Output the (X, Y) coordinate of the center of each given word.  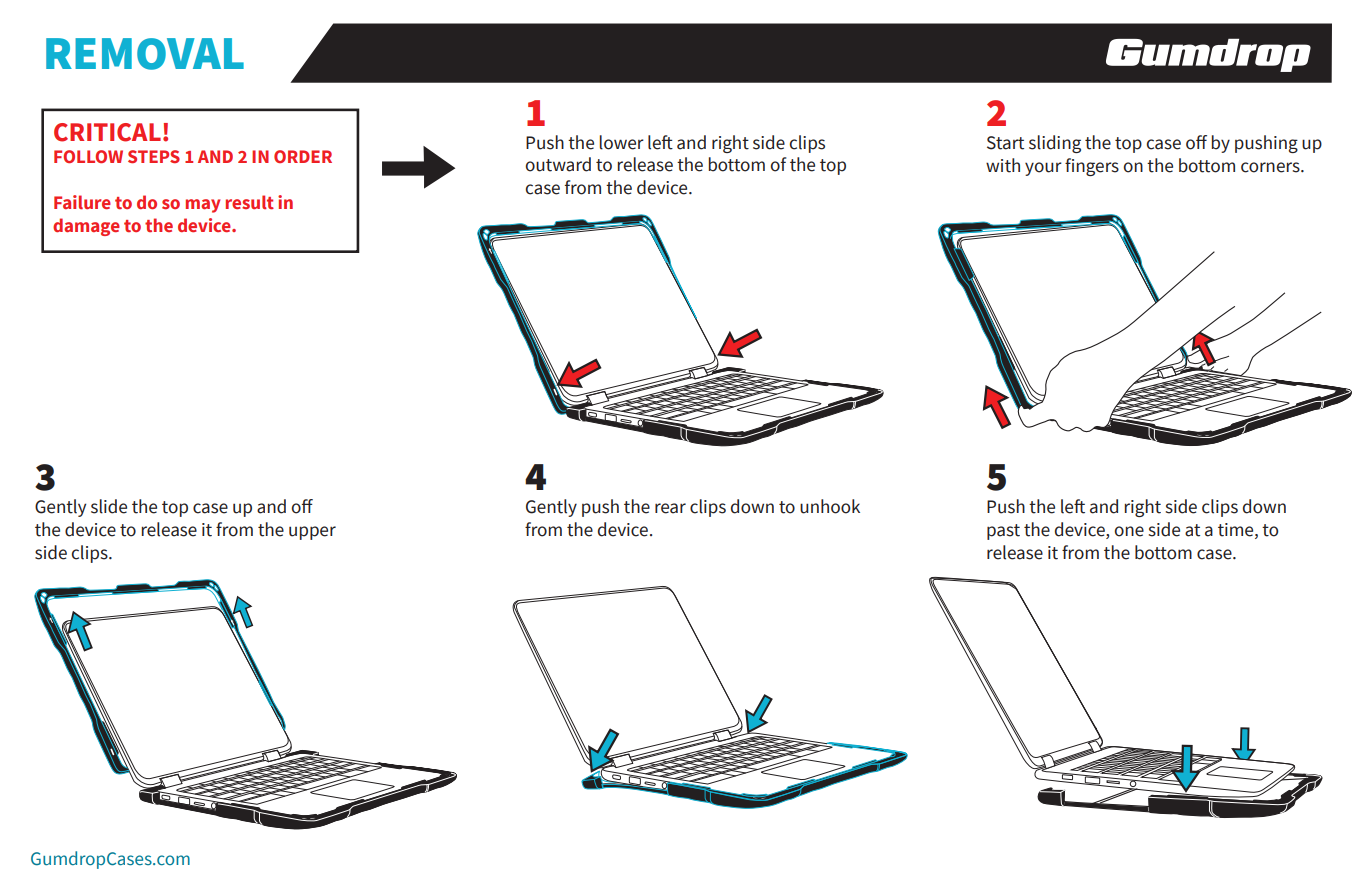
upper (312, 533)
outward (558, 164)
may (203, 206)
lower (622, 142)
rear (670, 508)
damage (86, 227)
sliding (1055, 144)
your (1043, 169)
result (250, 202)
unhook (830, 506)
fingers (1092, 167)
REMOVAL (145, 54)
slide (109, 506)
